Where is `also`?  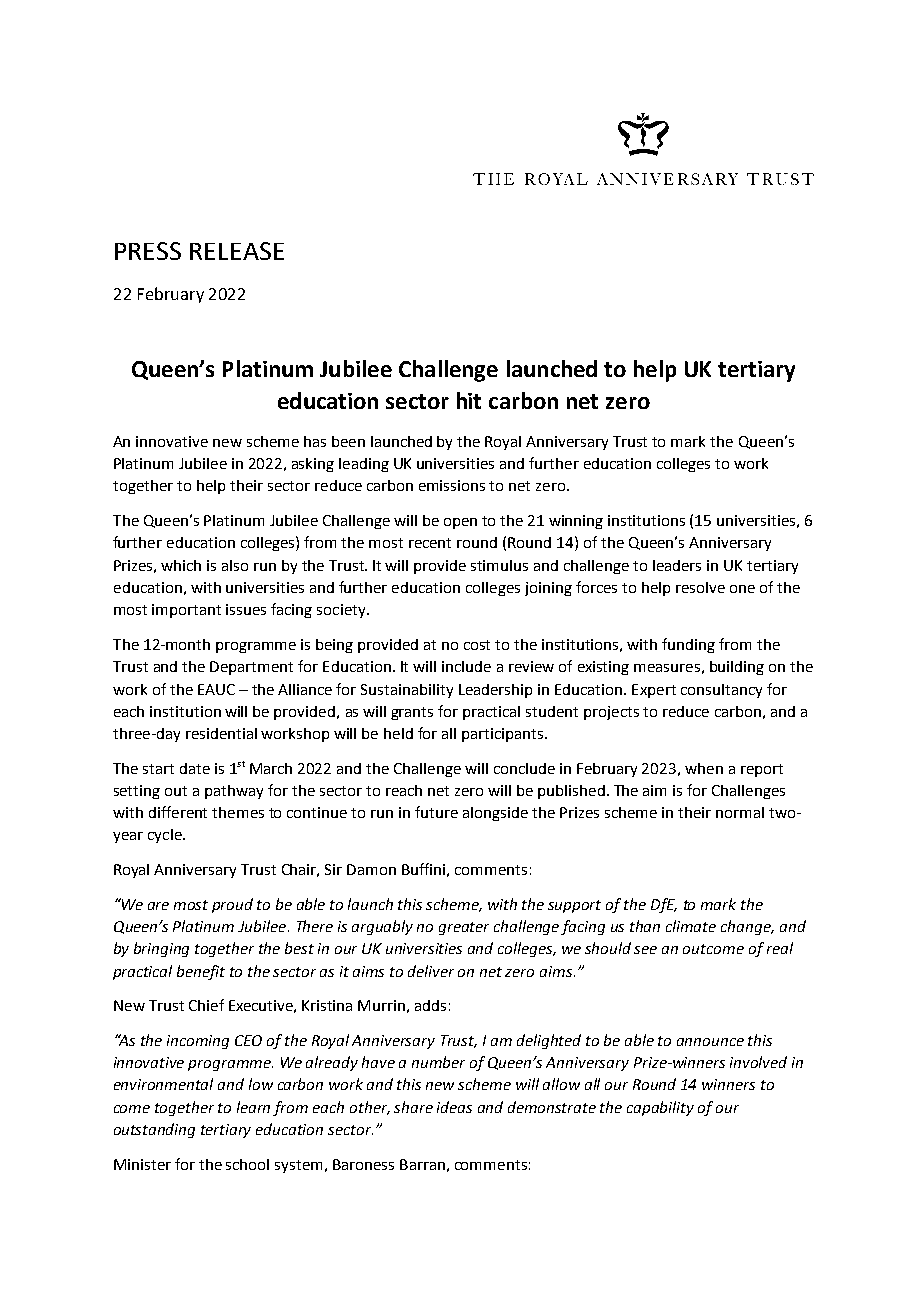
also is located at coordinates (235, 565).
